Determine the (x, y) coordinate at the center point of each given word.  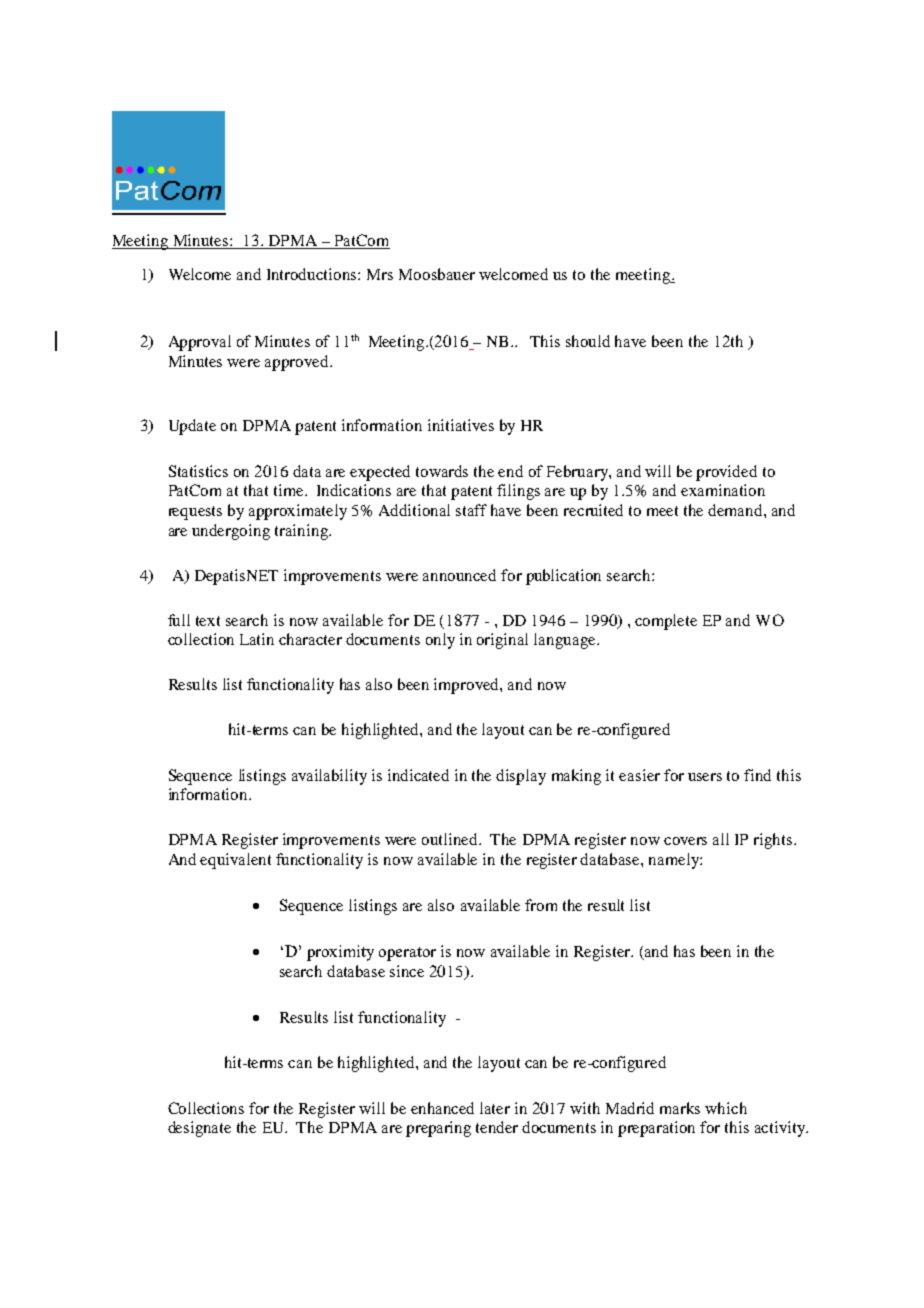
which (726, 1108)
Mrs (380, 274)
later (495, 1108)
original (502, 641)
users (705, 777)
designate (199, 1129)
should (588, 341)
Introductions (313, 274)
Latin (257, 639)
